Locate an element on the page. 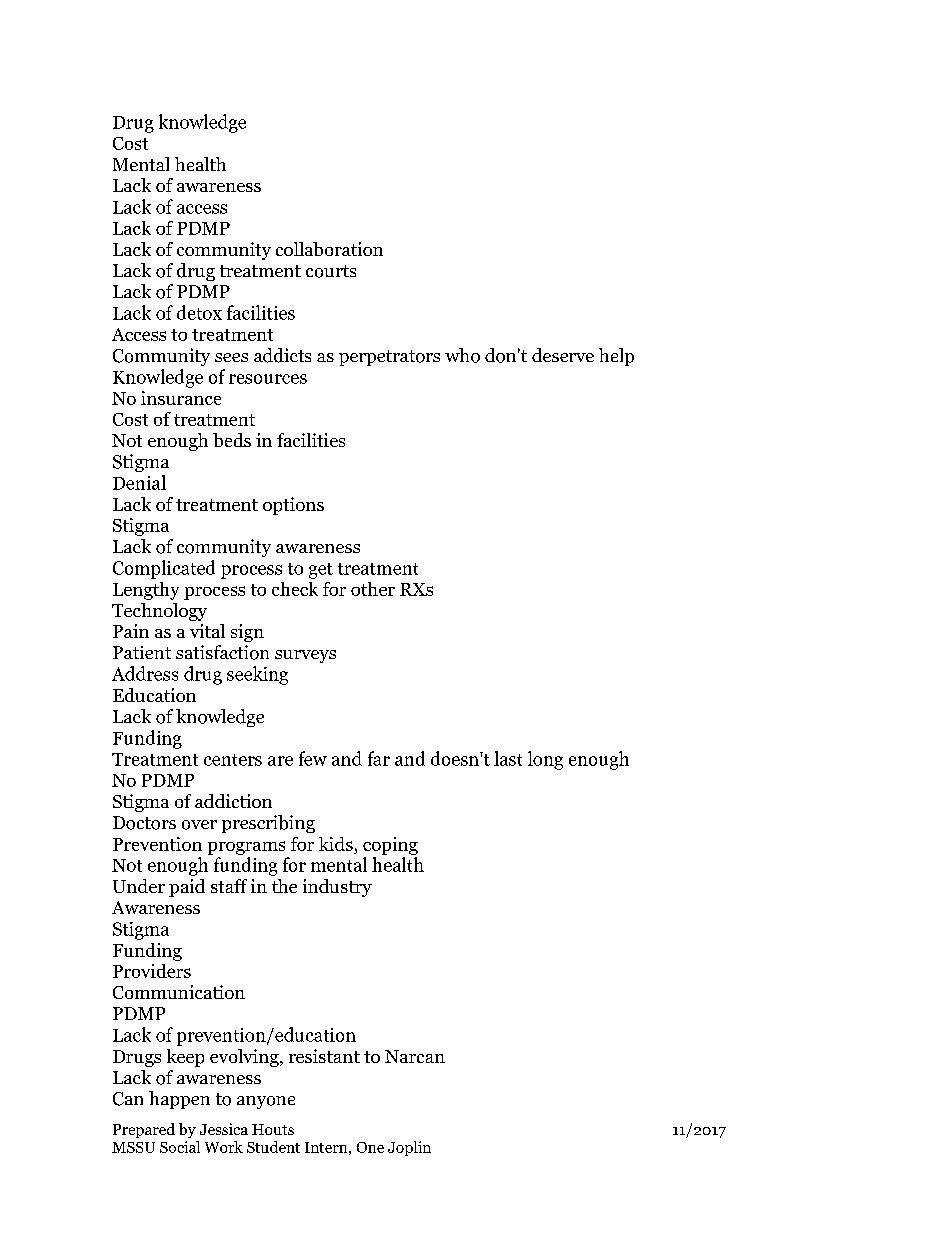 This document has width=952, height=1233. over is located at coordinates (199, 825).
